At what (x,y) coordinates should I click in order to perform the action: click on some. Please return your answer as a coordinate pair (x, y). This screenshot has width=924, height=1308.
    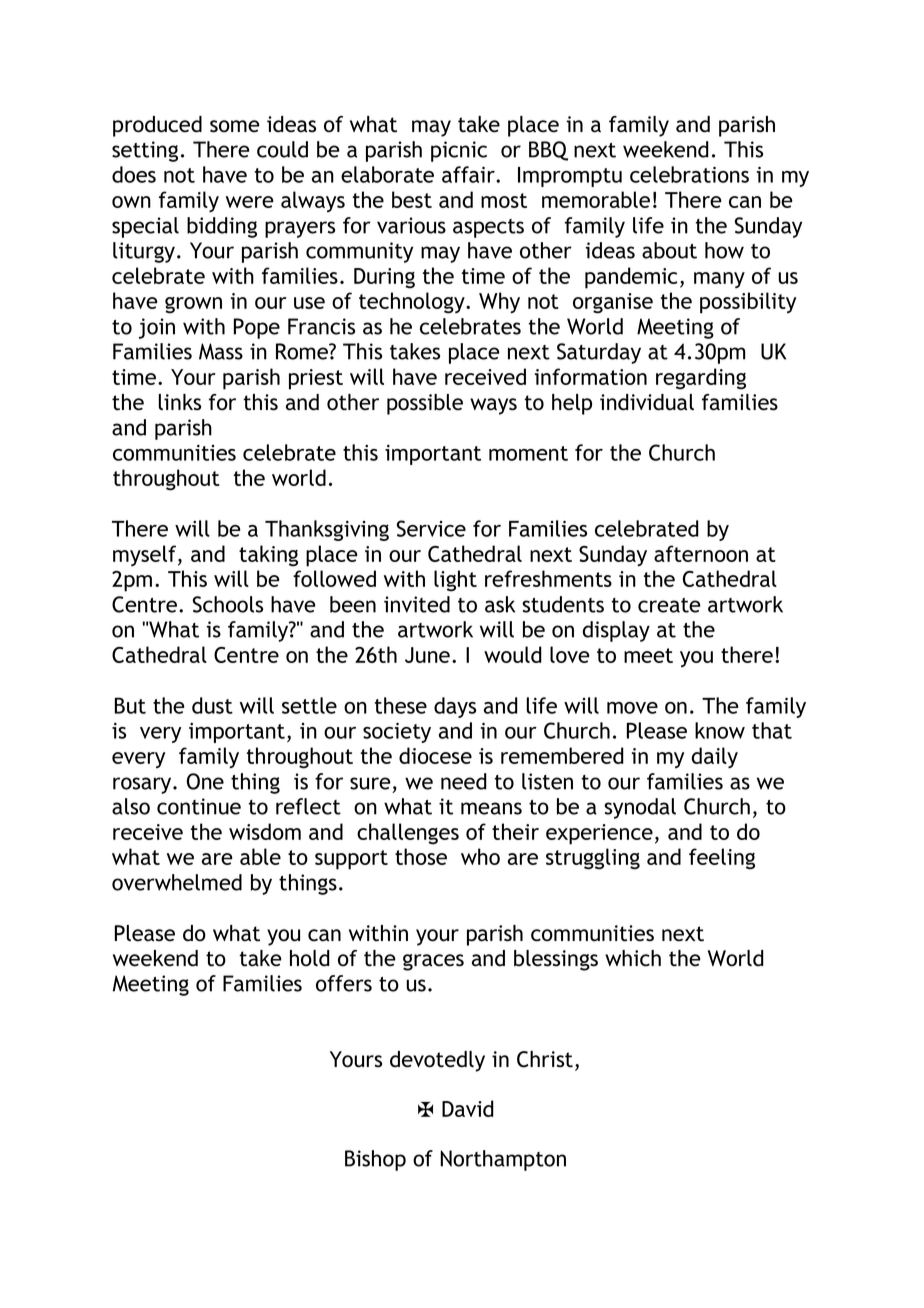
    Looking at the image, I should click on (235, 126).
